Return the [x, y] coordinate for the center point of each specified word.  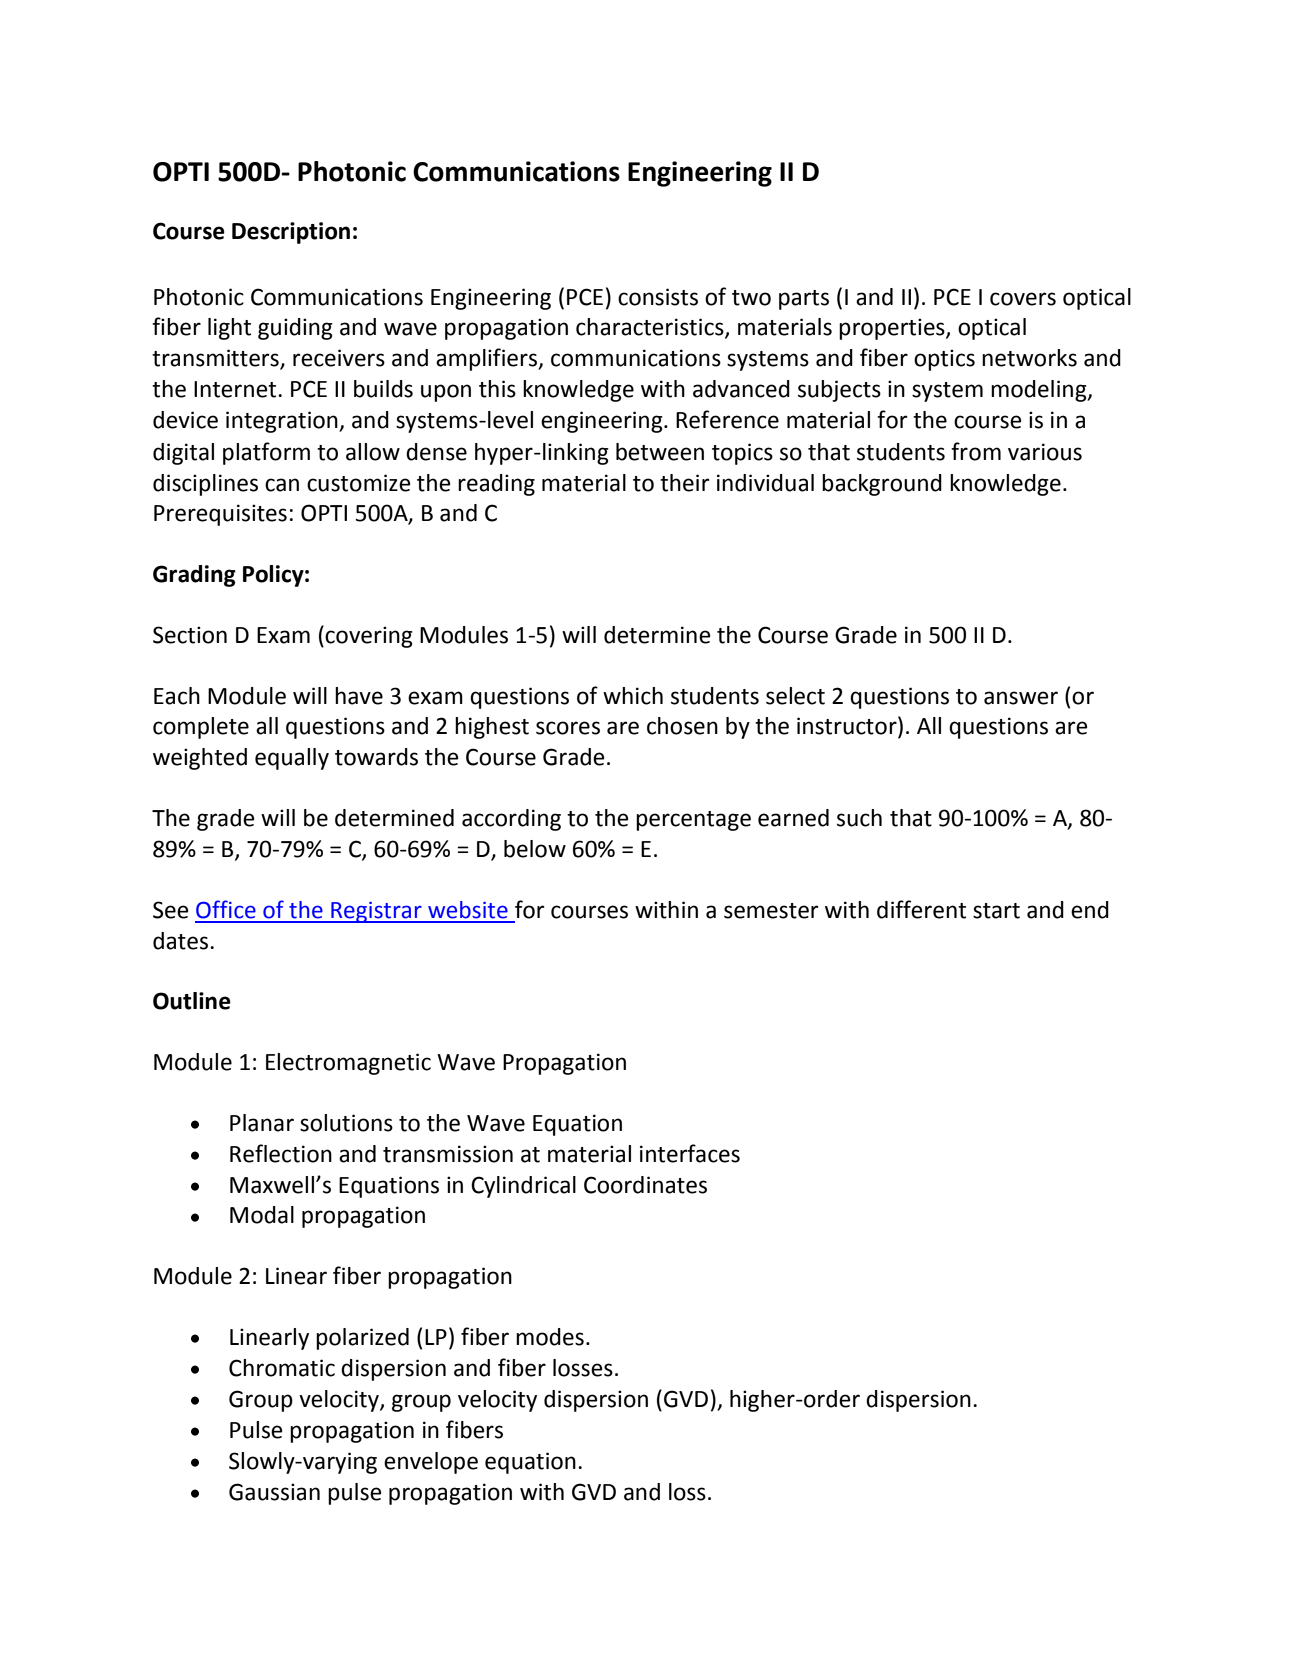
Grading [194, 576]
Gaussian [274, 1492]
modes [550, 1337]
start [996, 911]
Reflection [281, 1153]
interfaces [690, 1153]
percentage [693, 821]
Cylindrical [523, 1187]
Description [291, 233]
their [684, 483]
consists [658, 297]
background [882, 485]
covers [1023, 299]
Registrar [376, 912]
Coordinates [645, 1185]
